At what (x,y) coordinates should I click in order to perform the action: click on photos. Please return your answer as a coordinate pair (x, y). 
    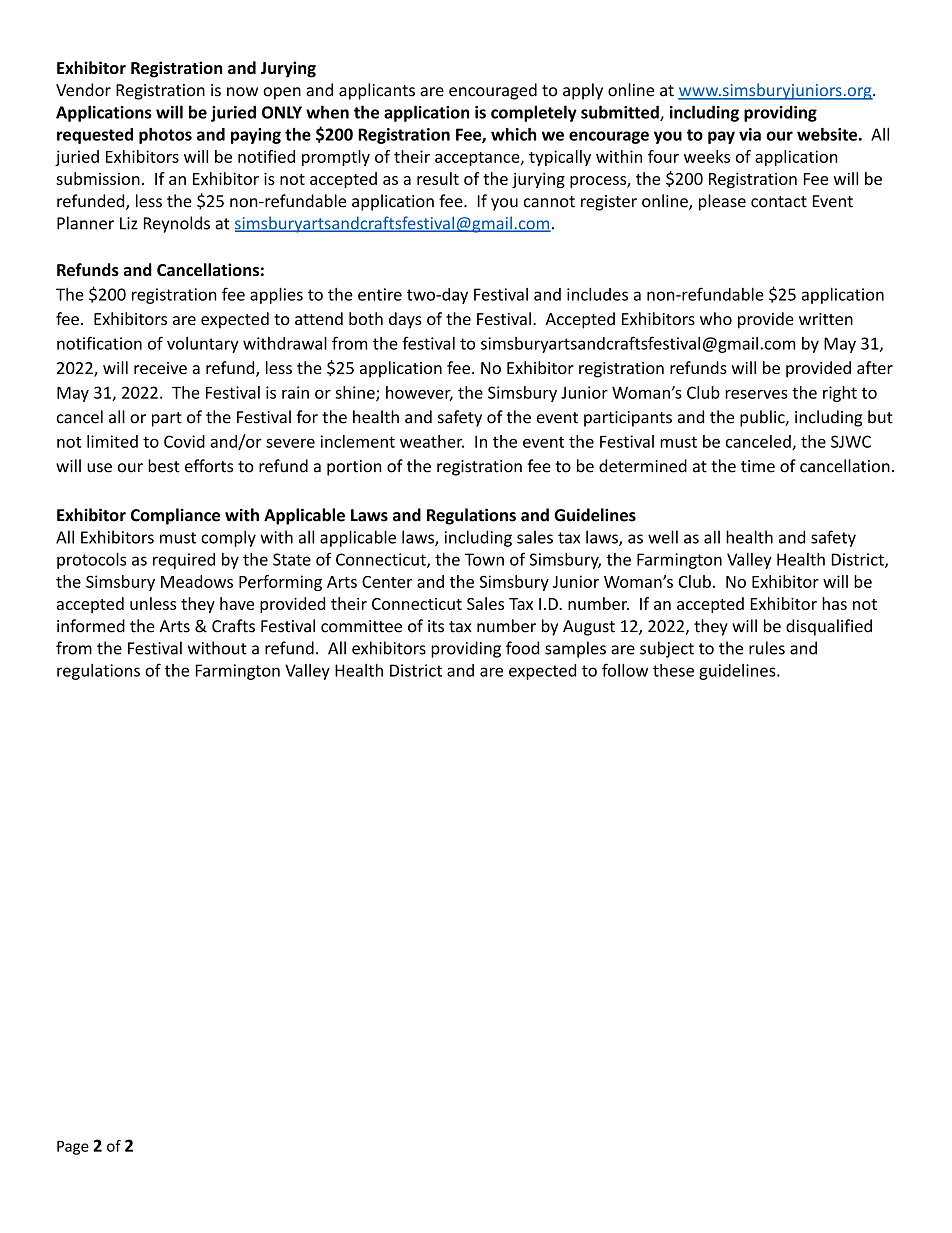
    Looking at the image, I should click on (165, 136).
